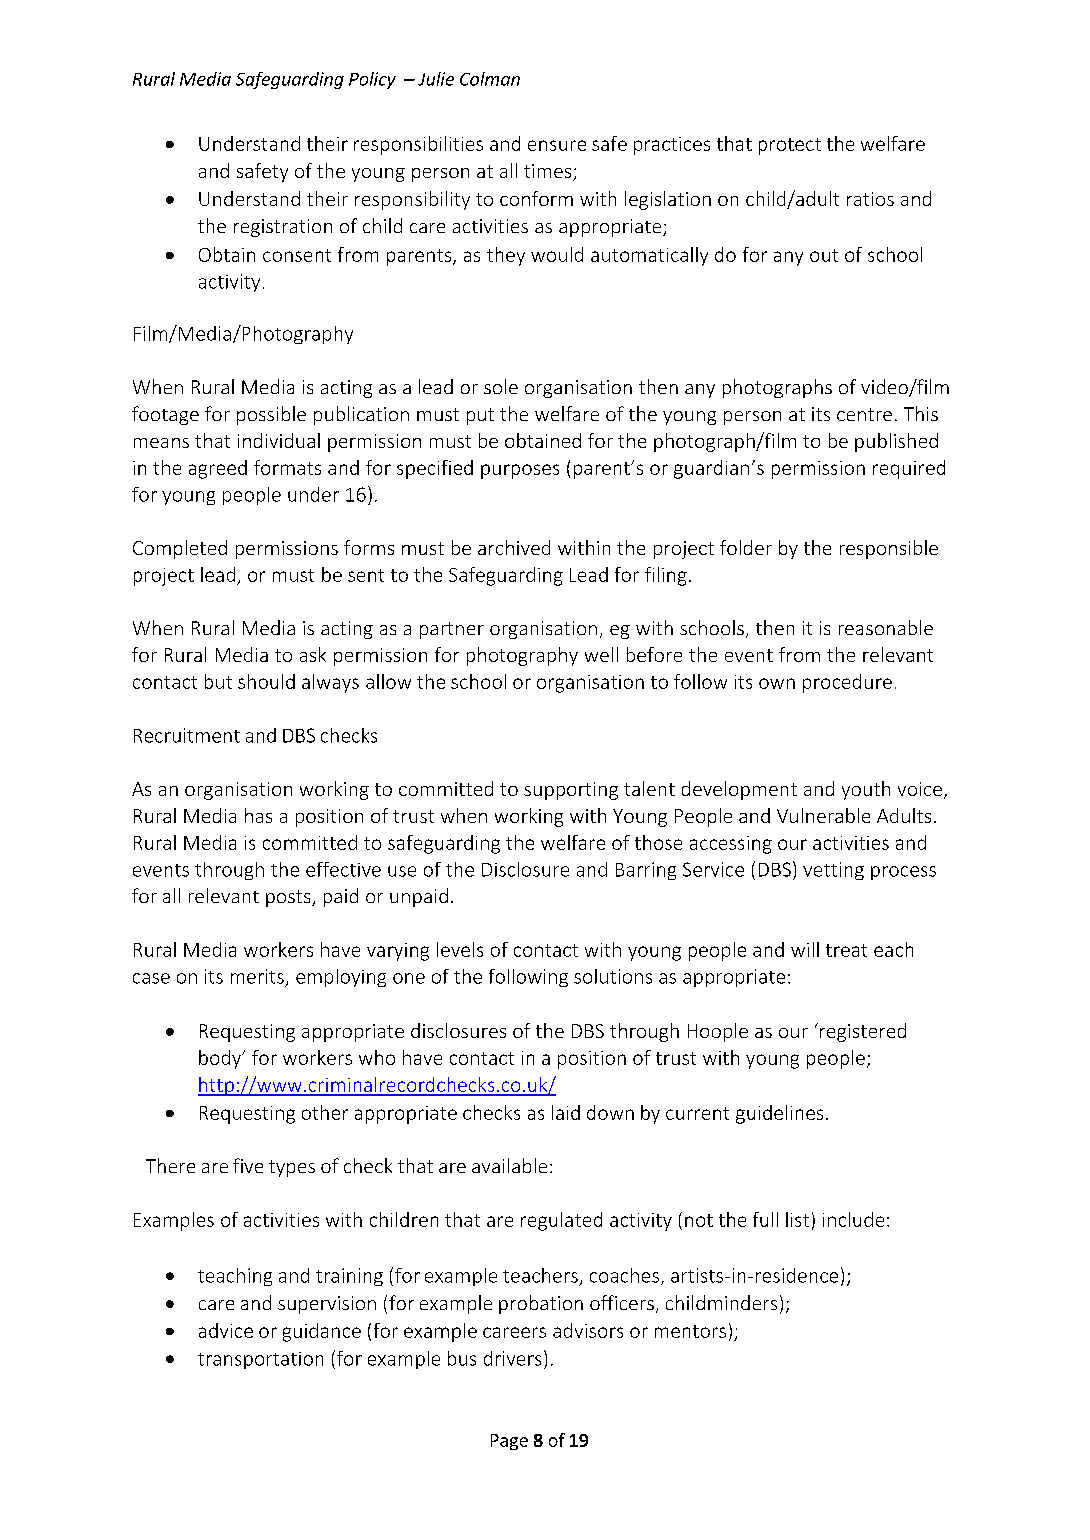 Image resolution: width=1090 pixels, height=1540 pixels. I want to click on Recruitment, so click(187, 735).
